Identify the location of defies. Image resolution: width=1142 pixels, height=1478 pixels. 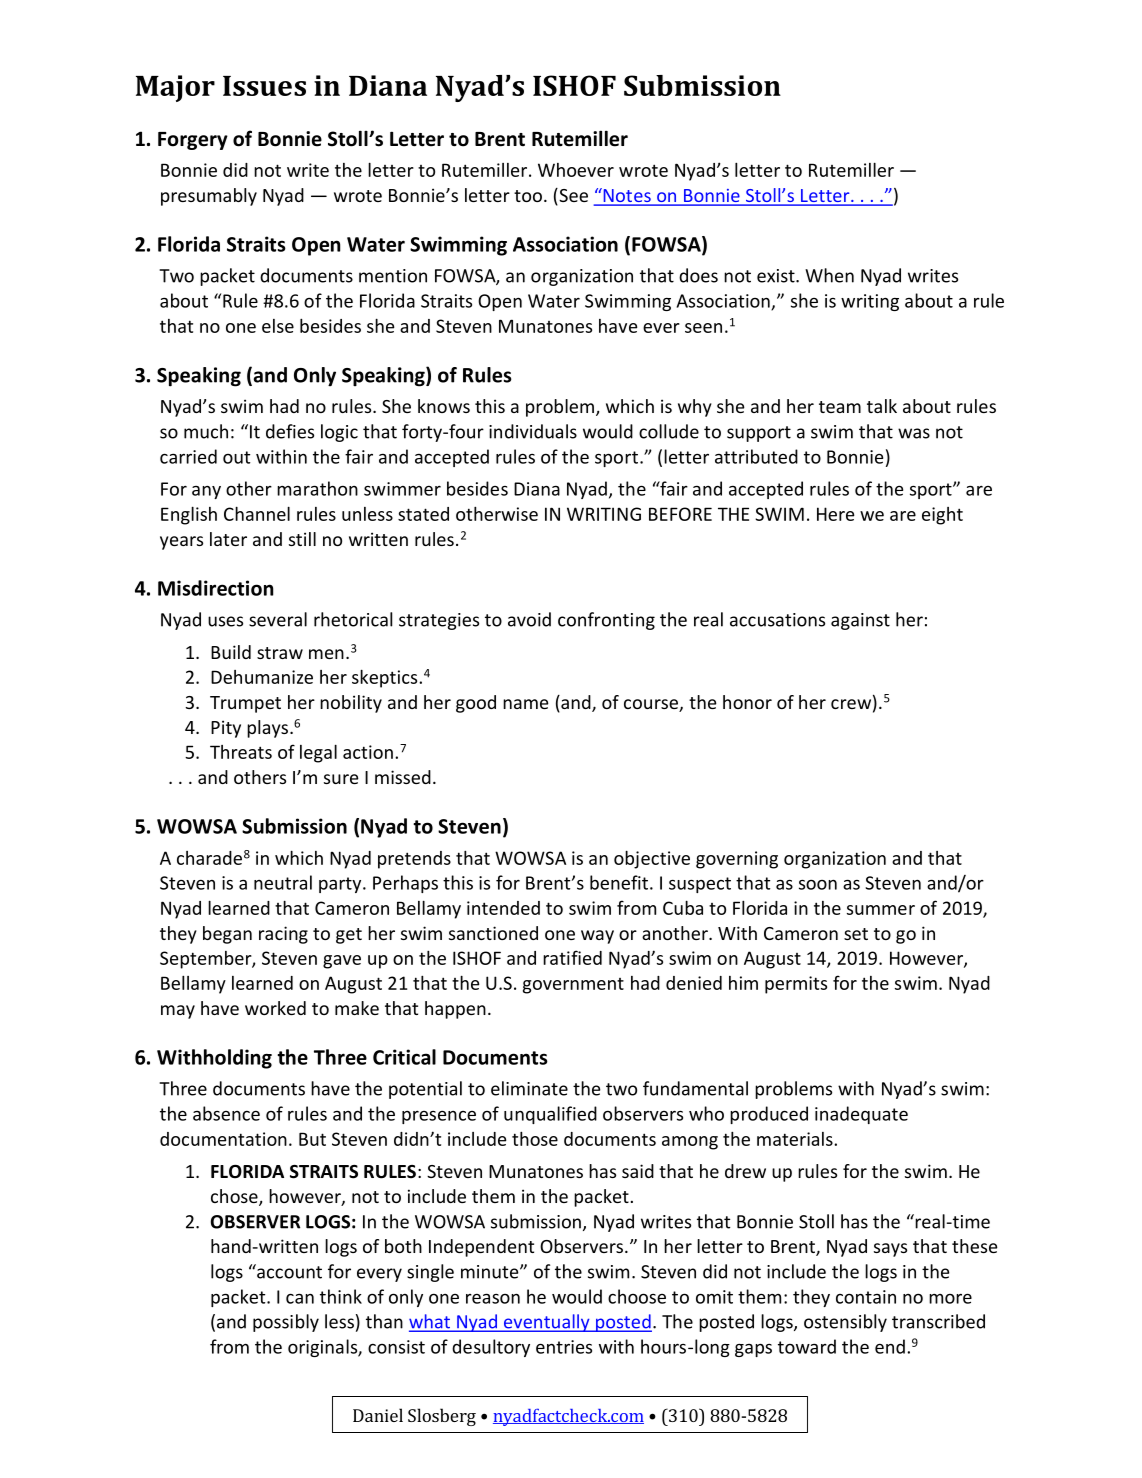
(290, 431).
